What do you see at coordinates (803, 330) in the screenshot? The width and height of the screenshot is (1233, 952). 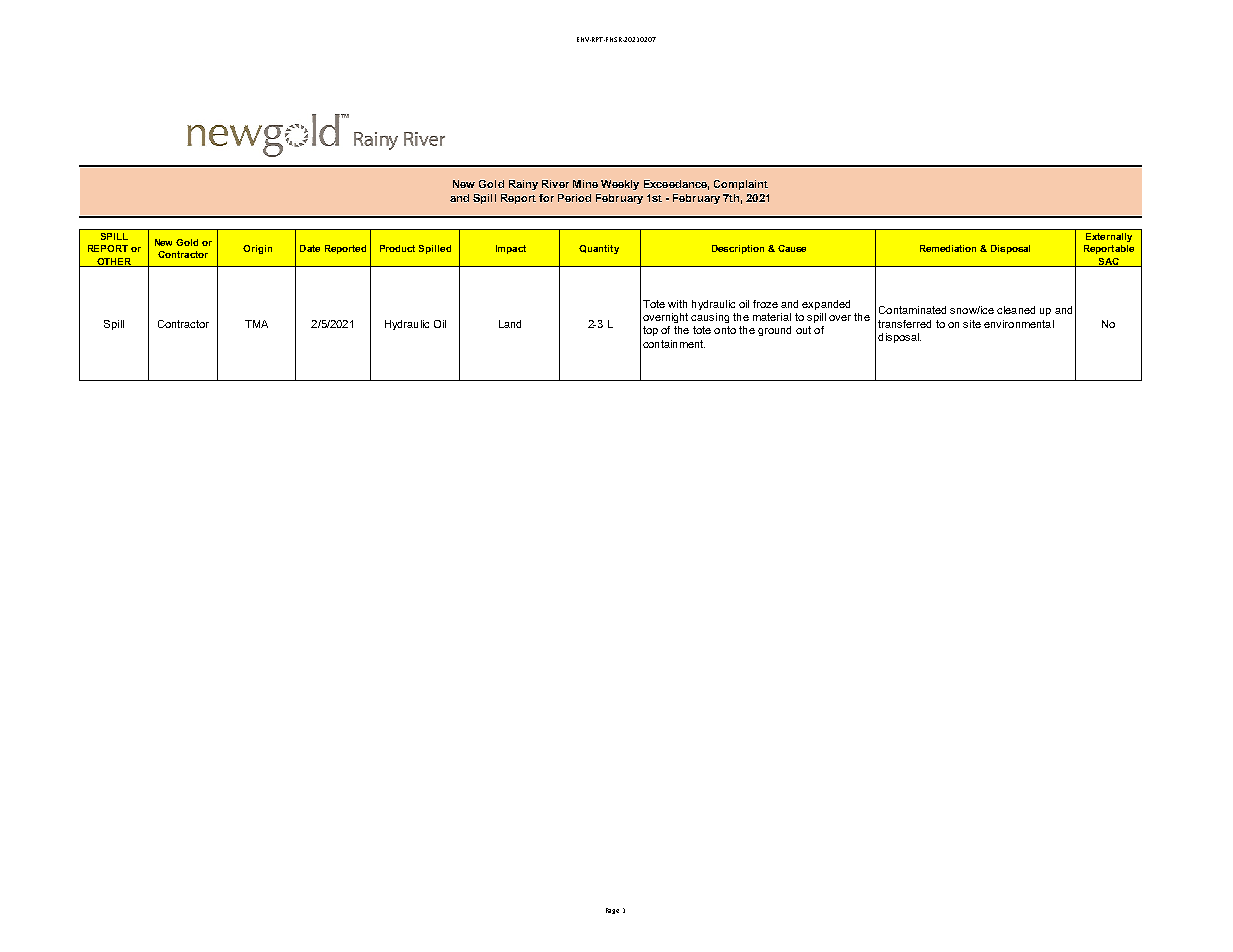 I see `out` at bounding box center [803, 330].
